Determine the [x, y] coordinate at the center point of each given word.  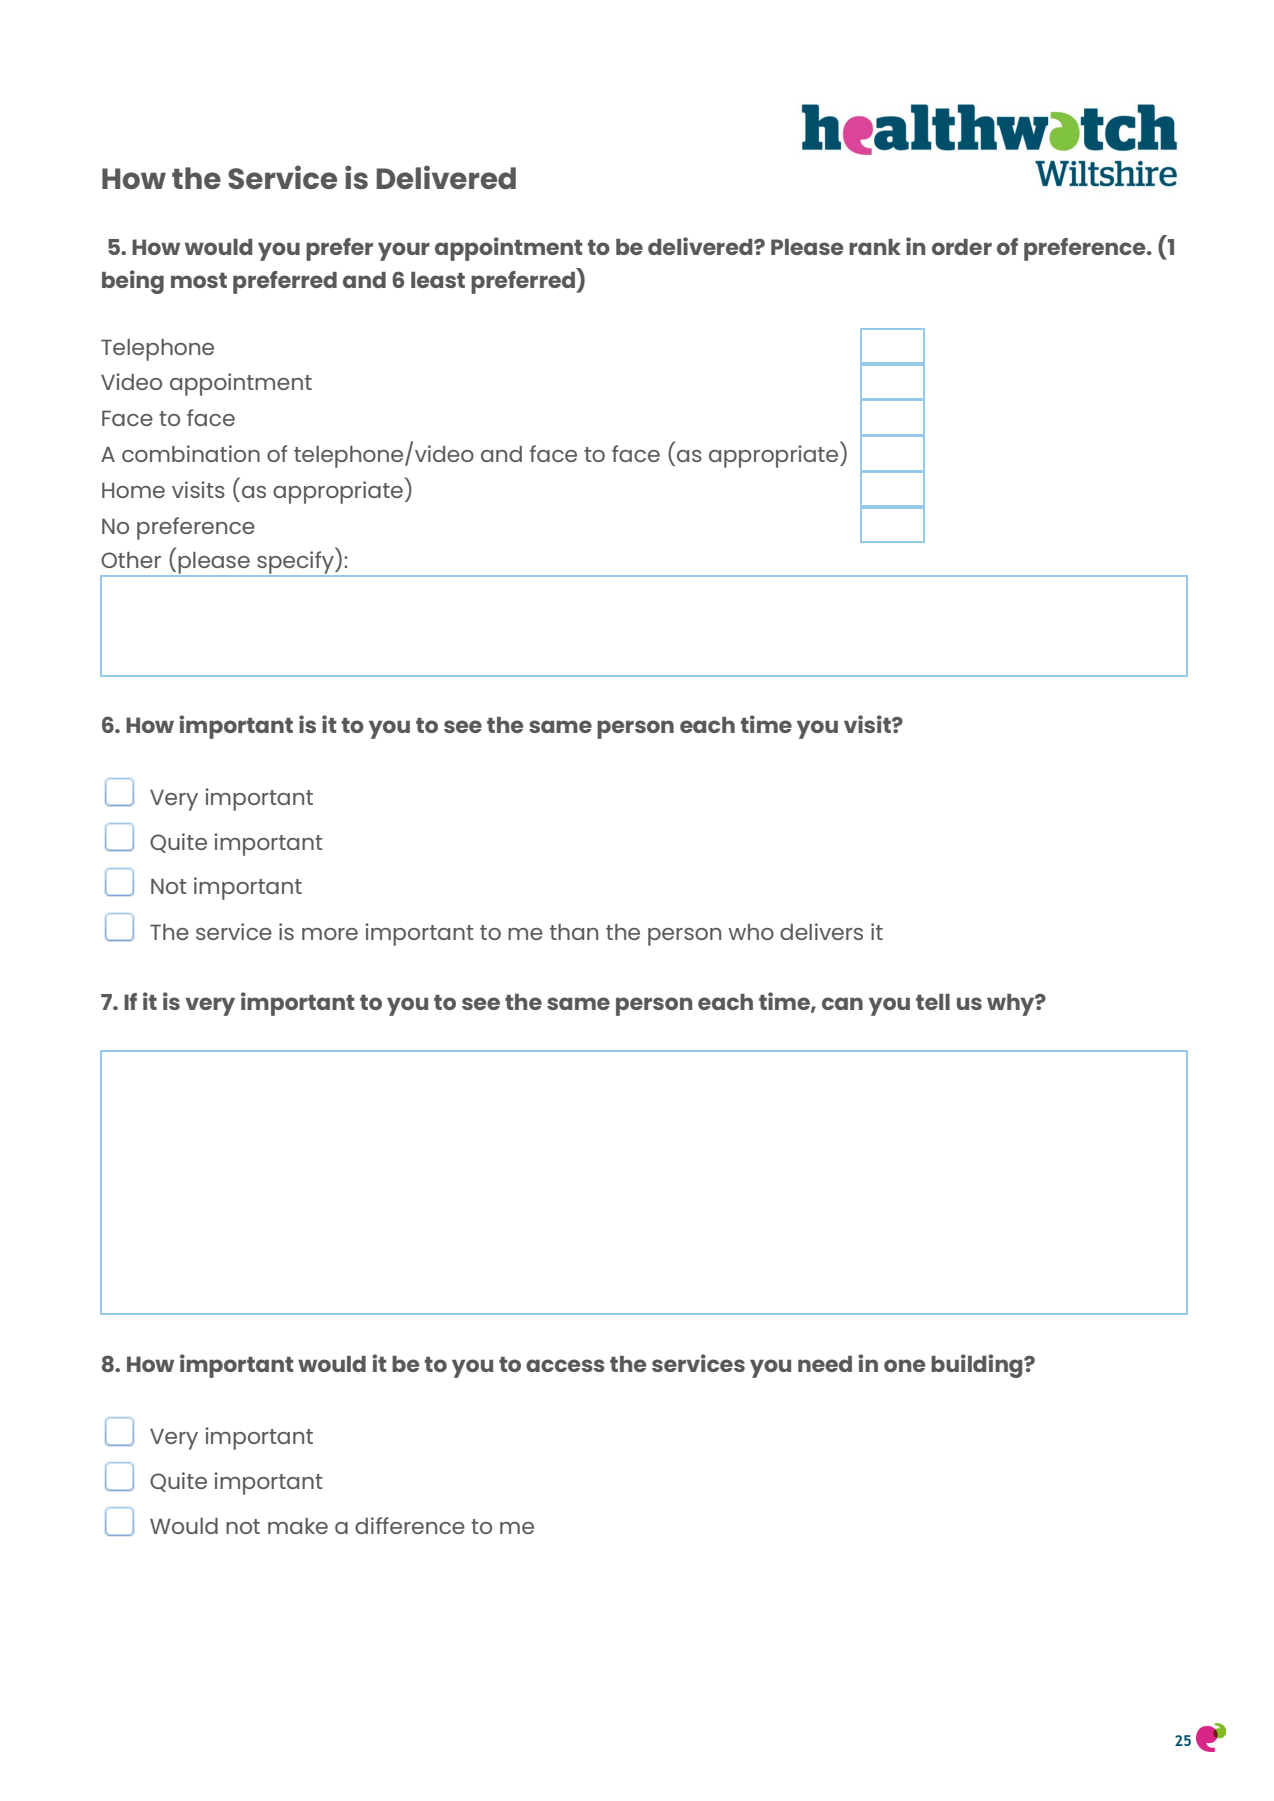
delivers [821, 931]
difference [410, 1525]
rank [875, 247]
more [330, 934]
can [842, 1003]
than [574, 932]
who [751, 932]
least [438, 280]
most [199, 280]
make [298, 1526]
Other [131, 560]
